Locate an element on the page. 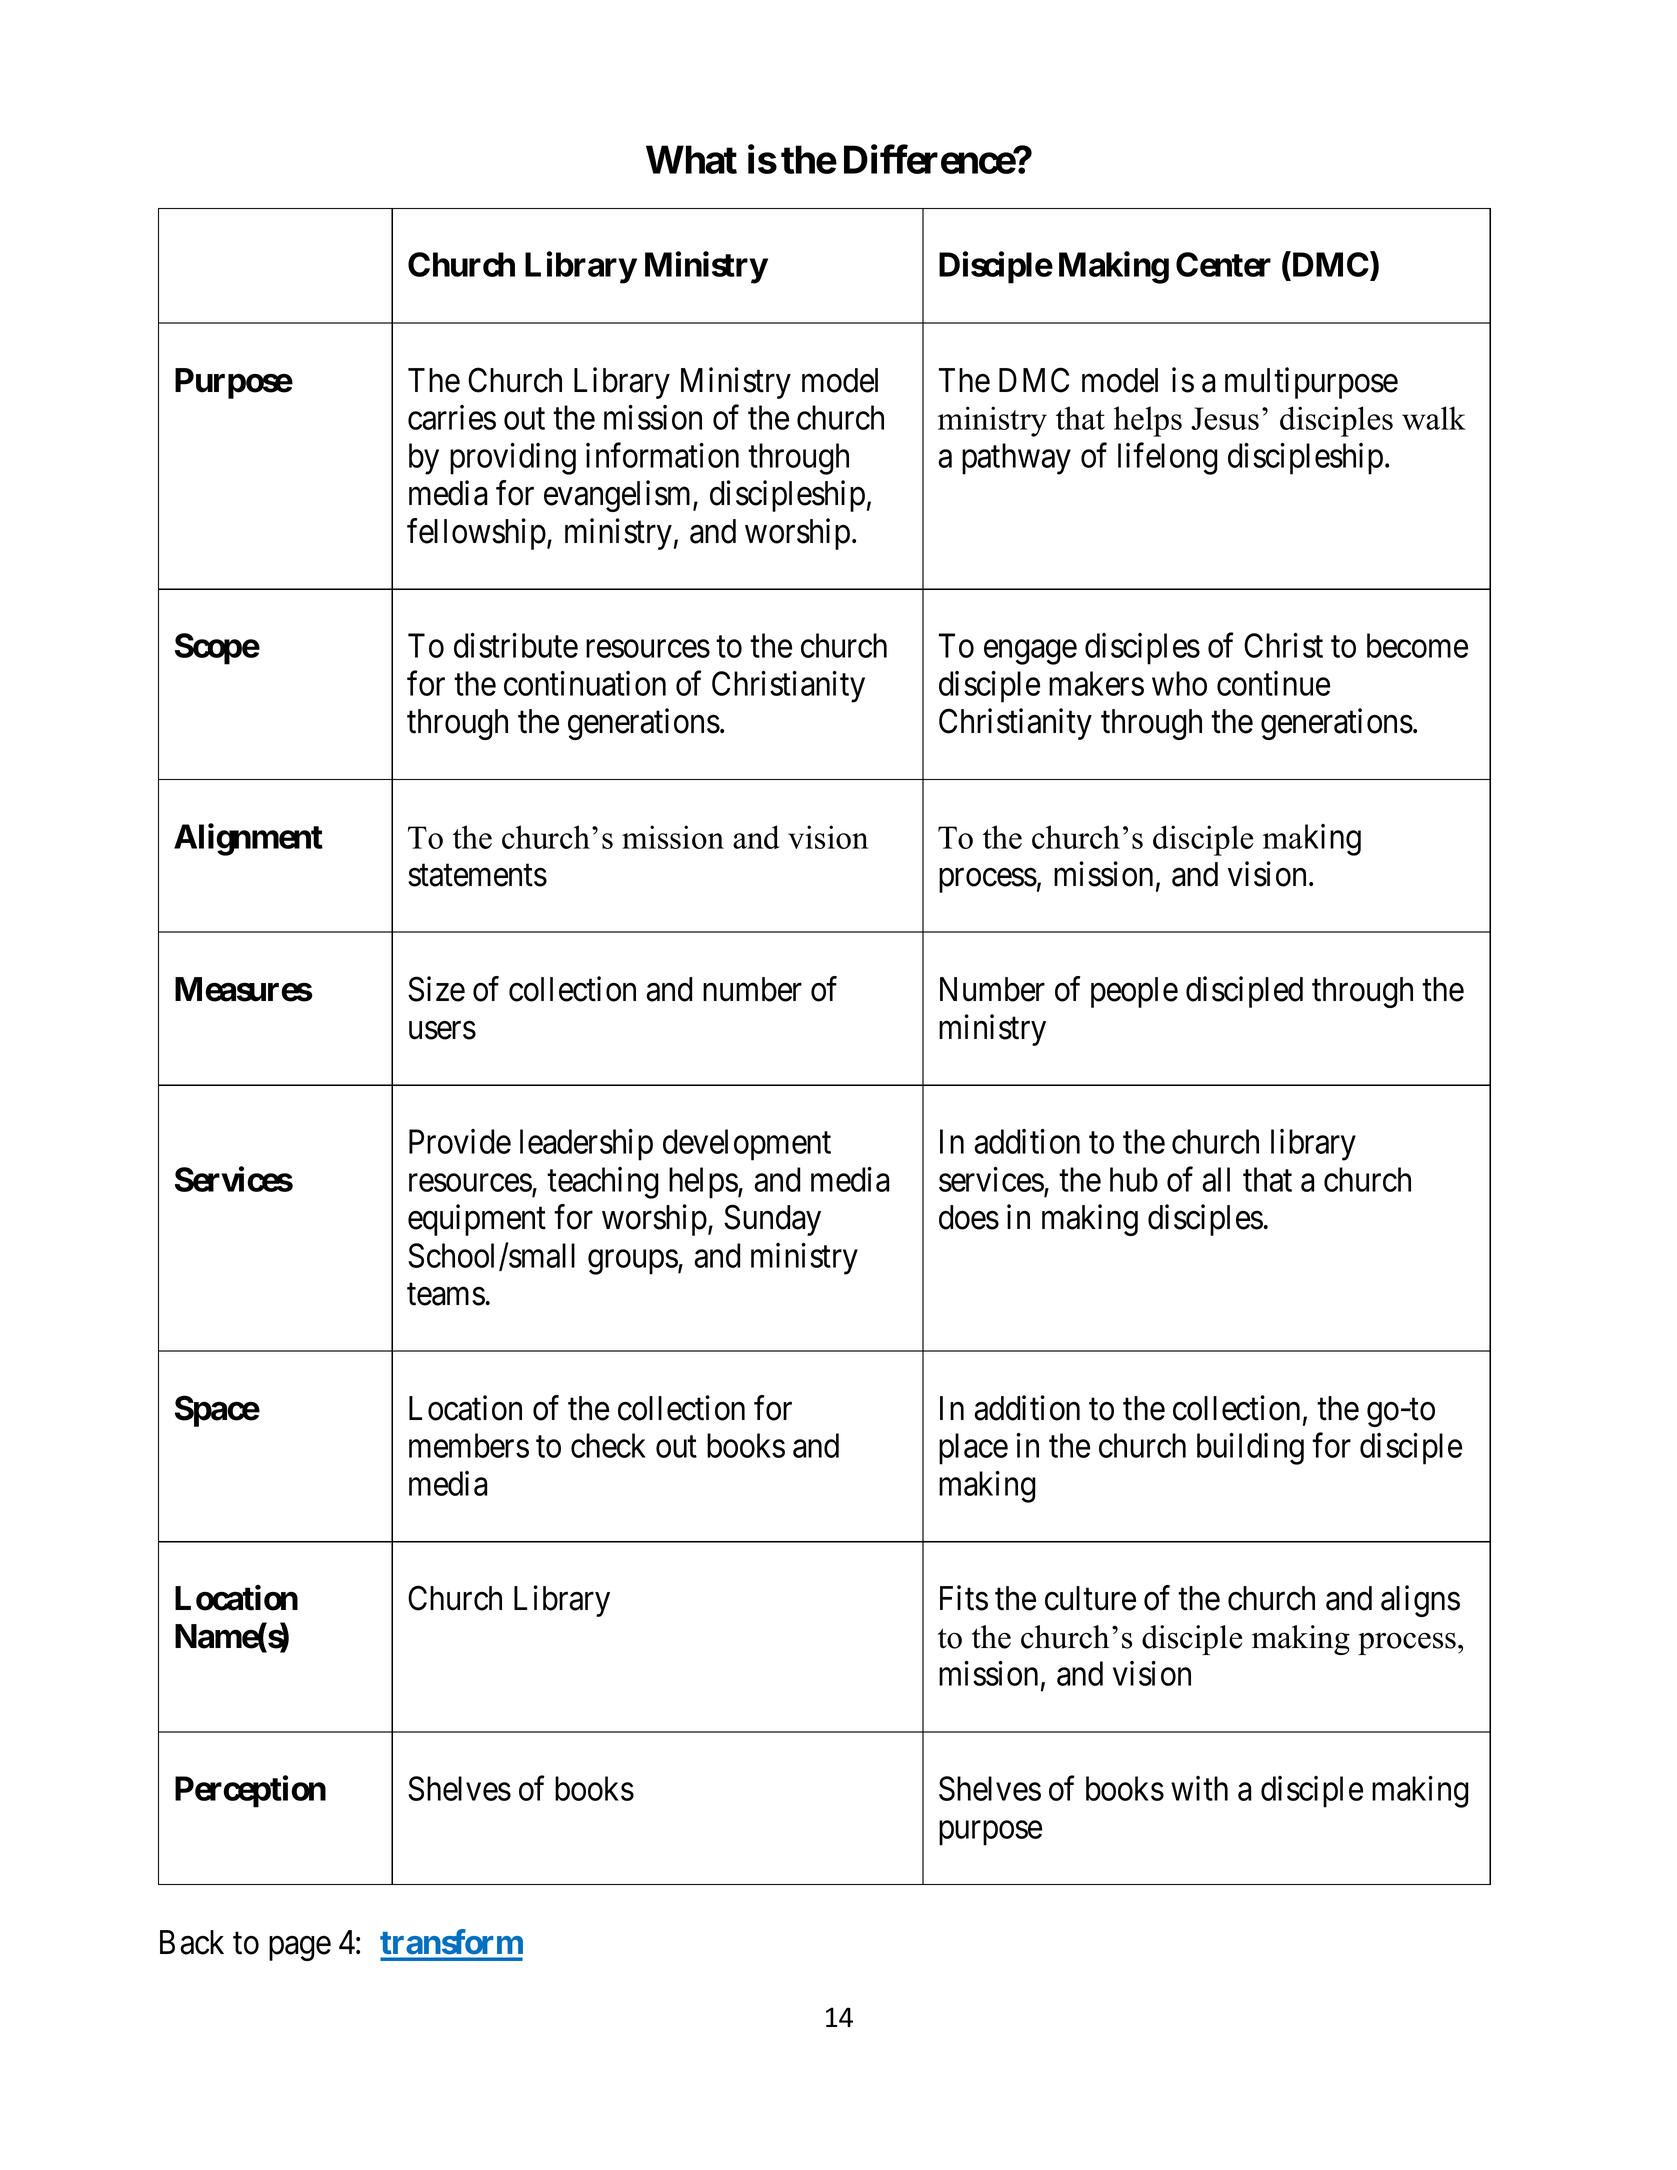 The width and height of the document is (1677, 2170). Center is located at coordinates (1223, 264).
